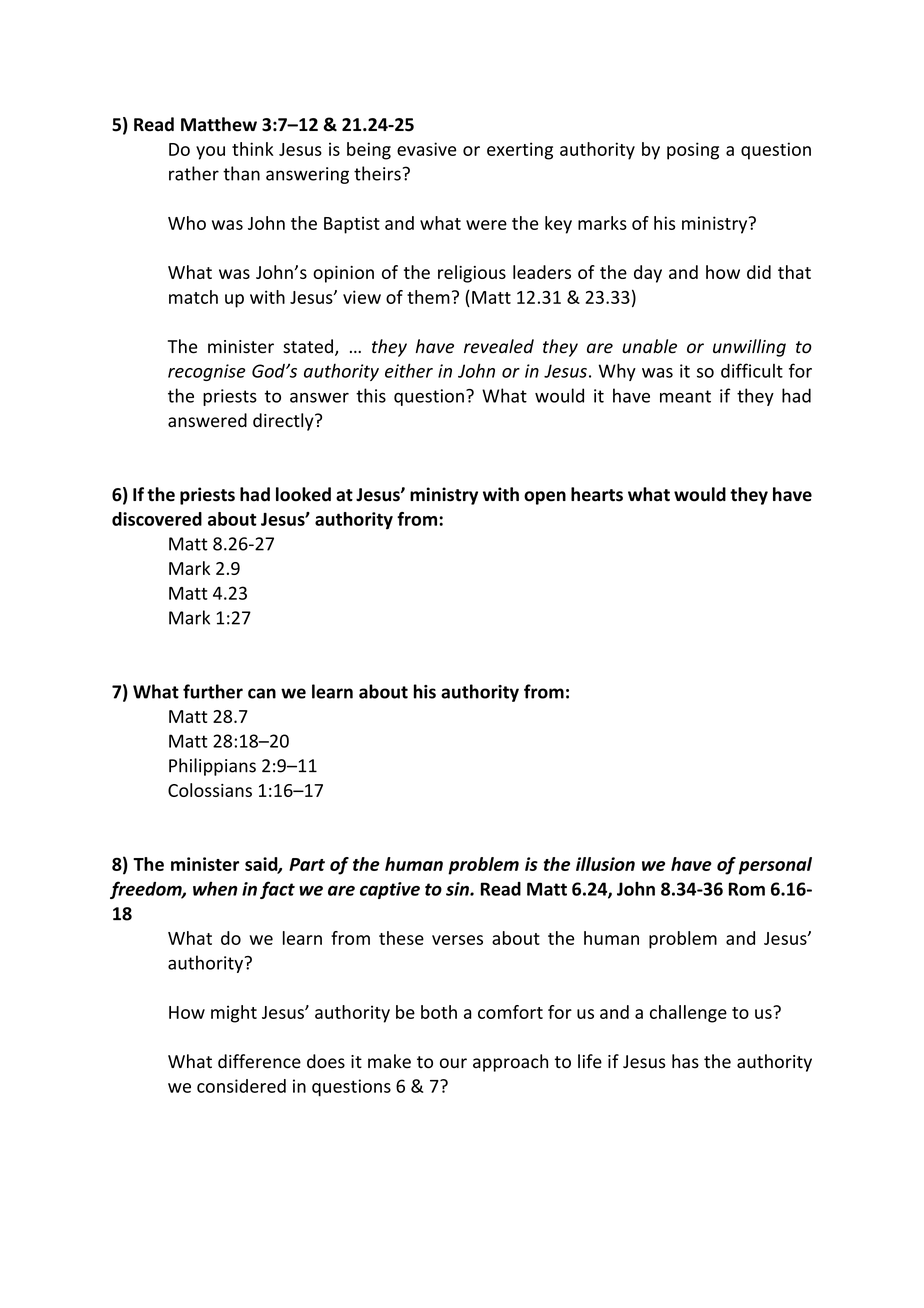 The height and width of the image is (1308, 924). Describe the element at coordinates (597, 494) in the image. I see `hearts` at that location.
